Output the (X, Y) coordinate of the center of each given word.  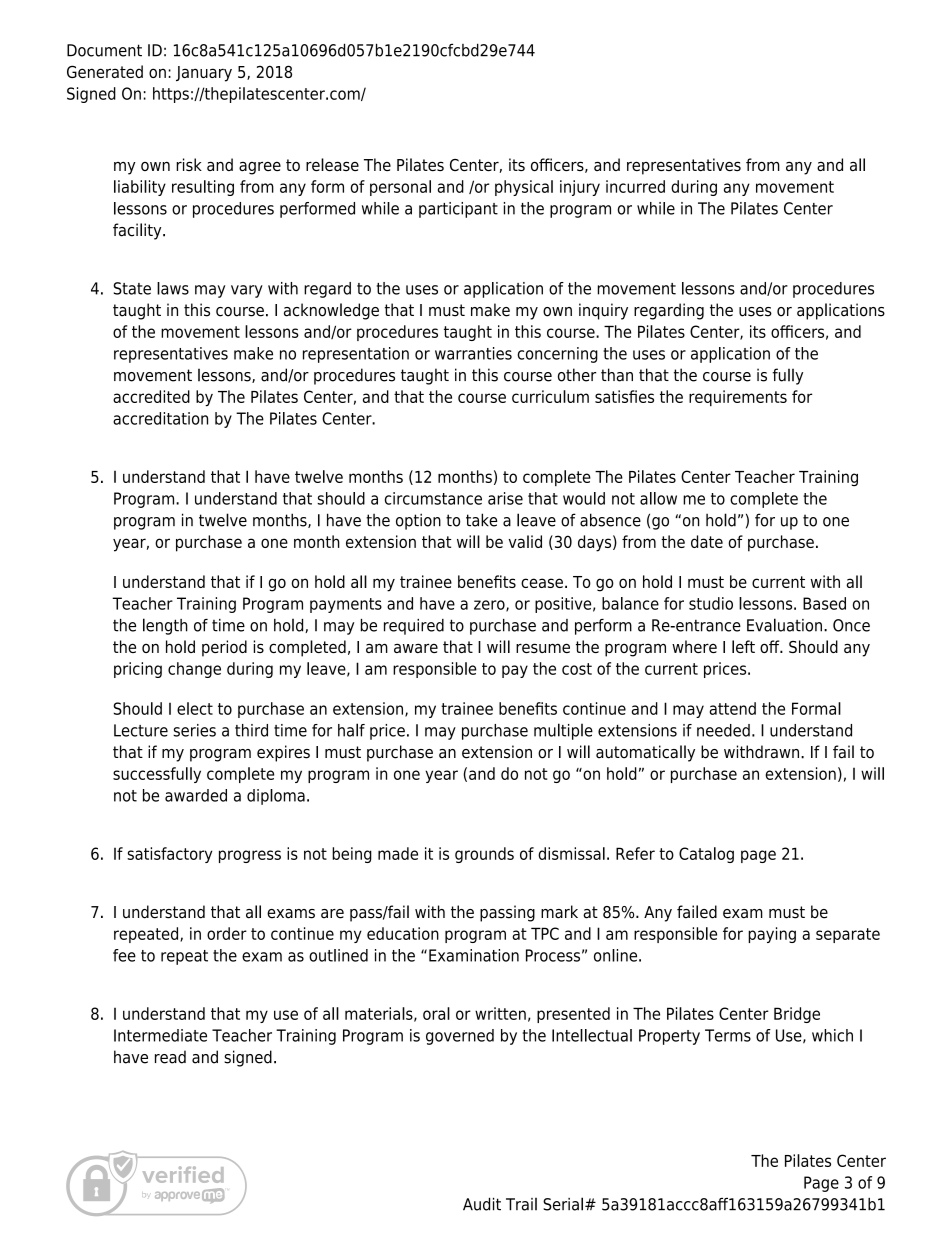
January (204, 74)
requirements (738, 398)
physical (524, 188)
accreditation (160, 418)
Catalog (706, 855)
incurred (635, 186)
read (170, 1057)
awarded (196, 795)
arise (505, 498)
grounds (484, 855)
